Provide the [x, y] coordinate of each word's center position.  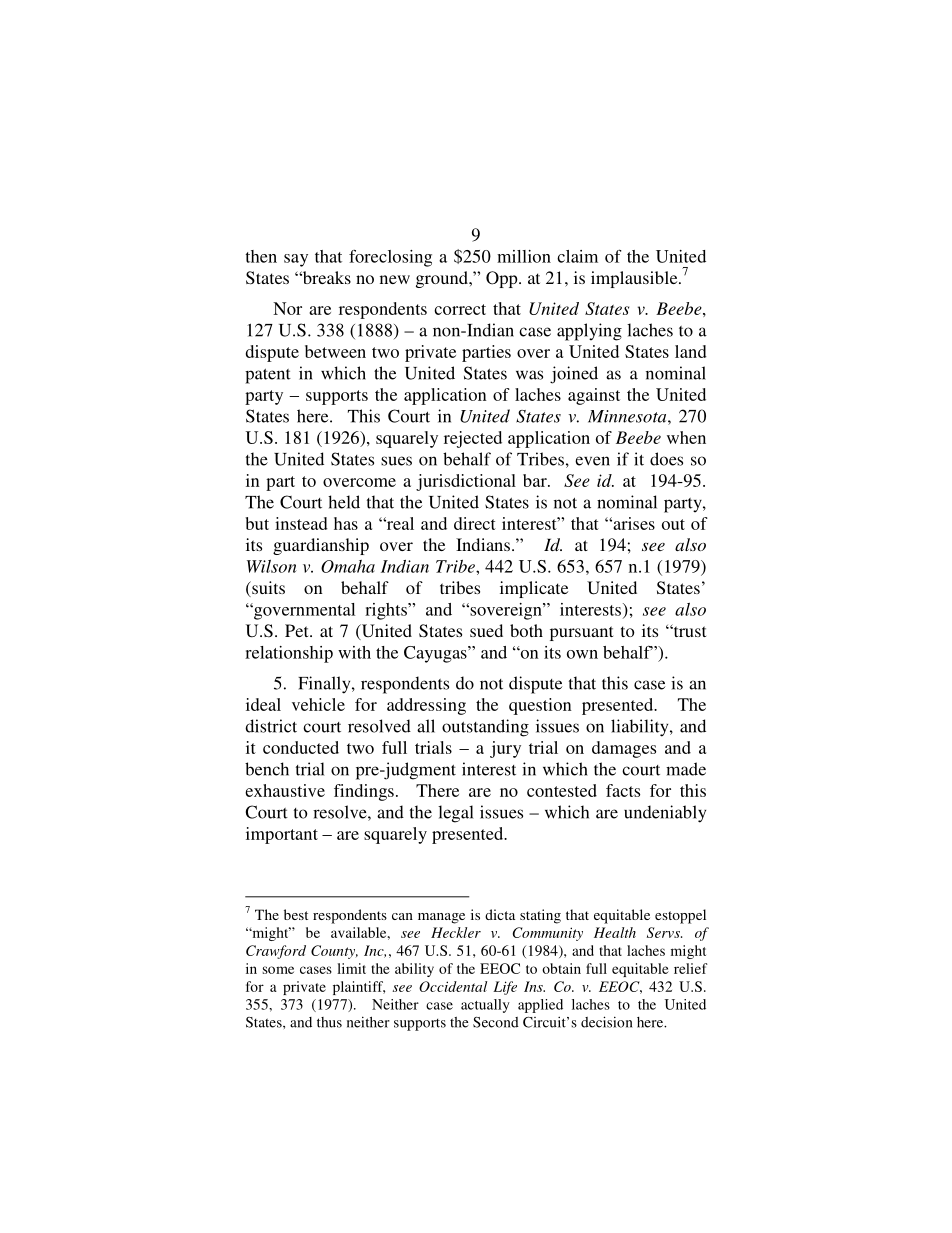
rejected [473, 439]
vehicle [318, 704]
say [296, 260]
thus [329, 1022]
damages [624, 749]
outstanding [485, 728]
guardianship [321, 546]
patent [268, 376]
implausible [635, 279]
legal [456, 814]
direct [475, 523]
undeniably [665, 814]
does [666, 459]
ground [443, 279]
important [282, 835]
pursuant [581, 633]
